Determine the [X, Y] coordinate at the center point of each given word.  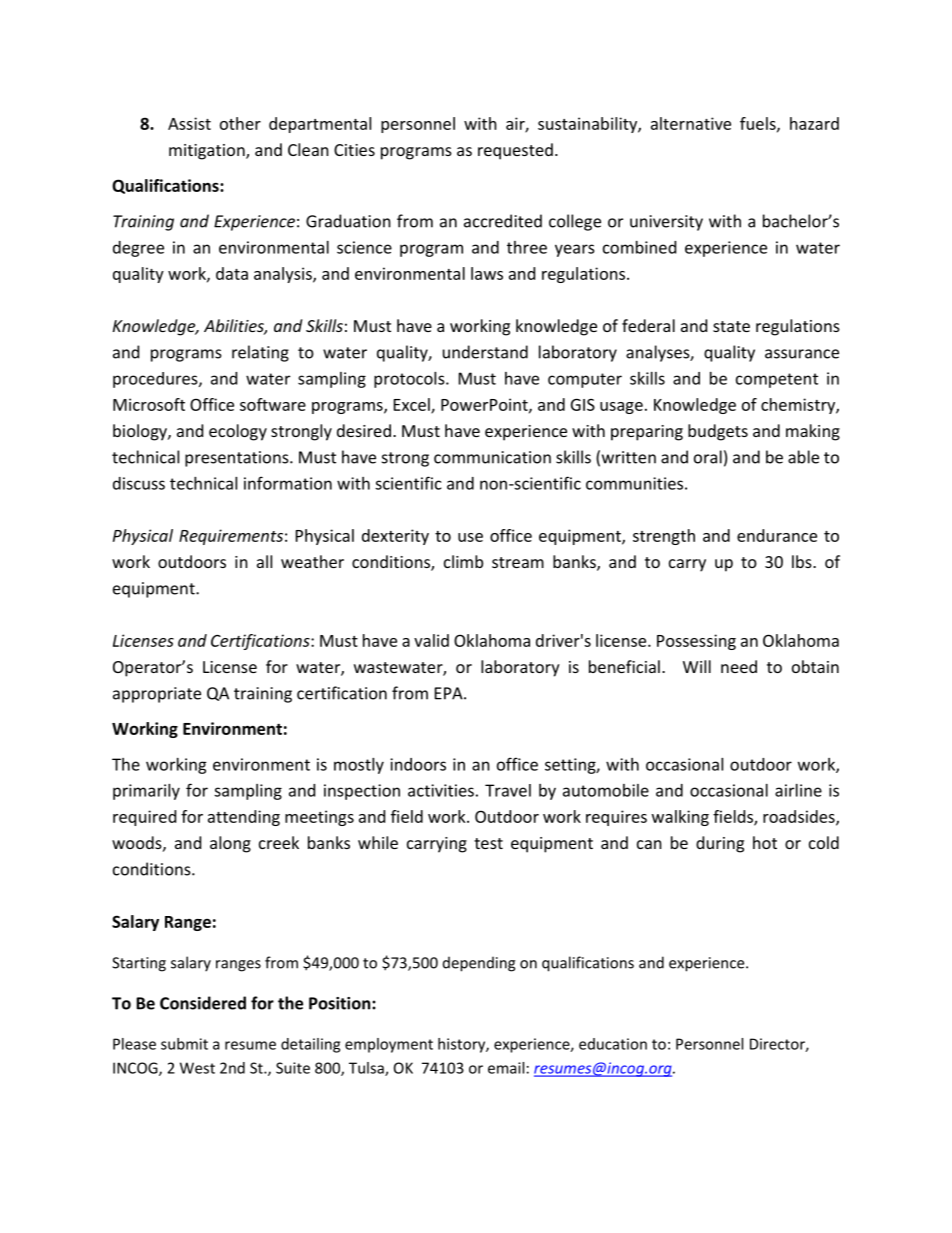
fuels [759, 124]
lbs [803, 561]
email [506, 1068]
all [264, 561]
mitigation [208, 152]
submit [184, 1044]
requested [515, 151]
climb [463, 561]
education [613, 1044]
